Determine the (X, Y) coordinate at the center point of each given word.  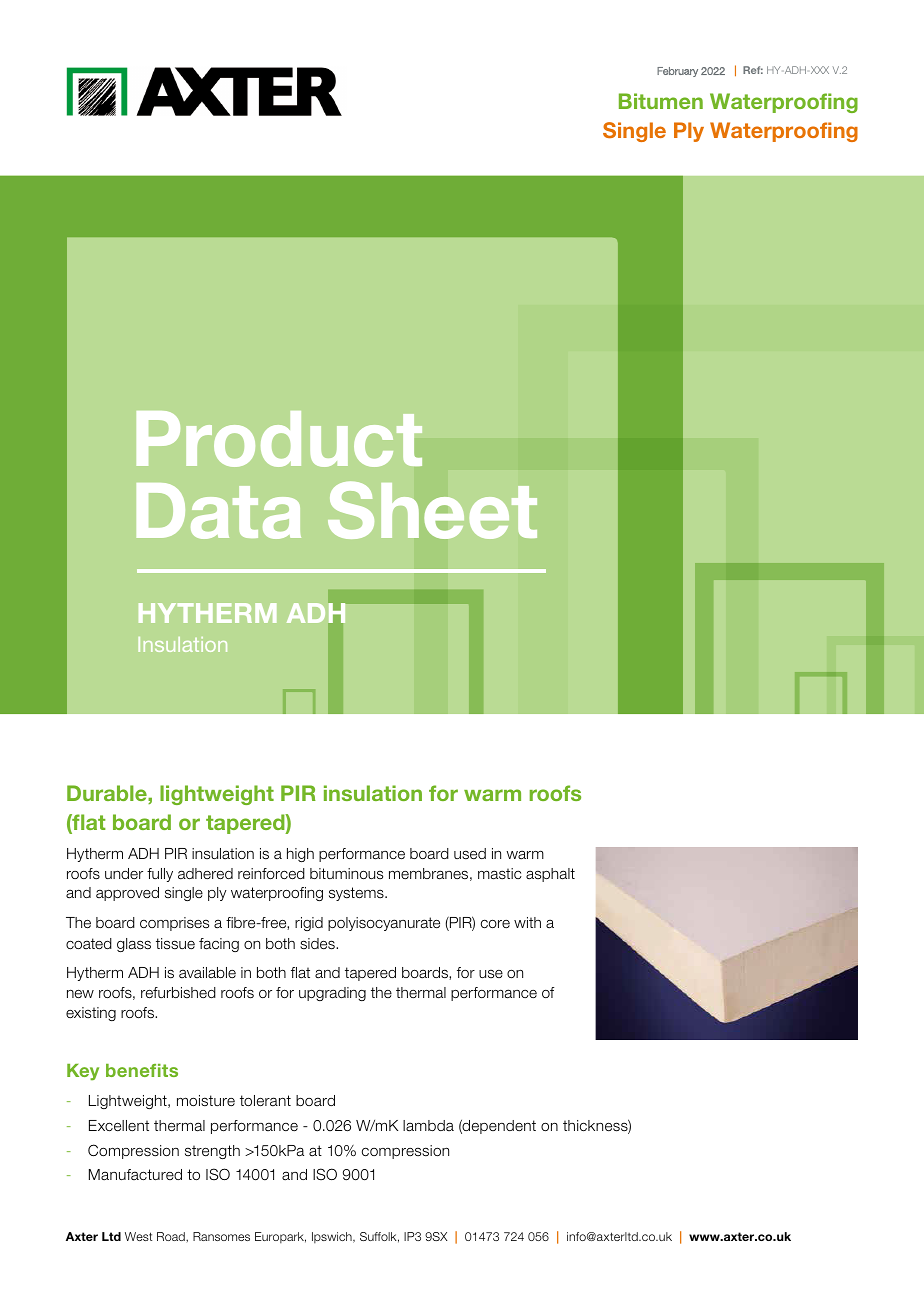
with (527, 922)
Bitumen (661, 101)
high (300, 855)
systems (357, 894)
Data (219, 511)
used (470, 854)
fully (160, 875)
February (677, 72)
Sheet (432, 510)
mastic (500, 874)
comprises (174, 924)
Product (279, 439)
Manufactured (135, 1175)
